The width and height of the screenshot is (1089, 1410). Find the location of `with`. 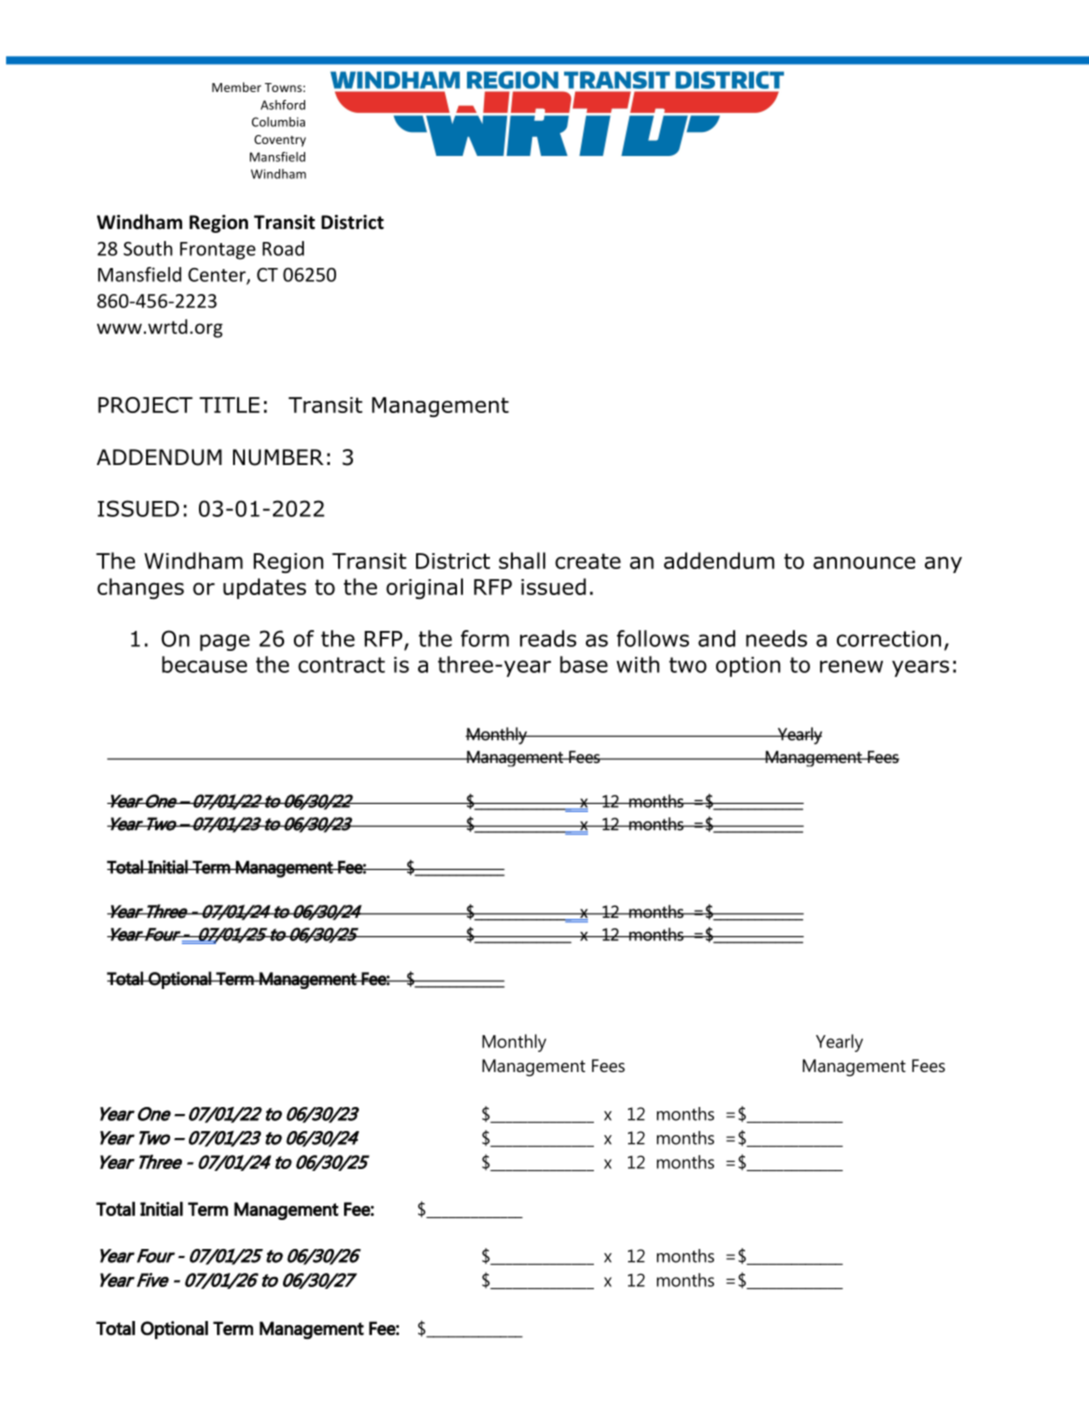

with is located at coordinates (638, 664).
